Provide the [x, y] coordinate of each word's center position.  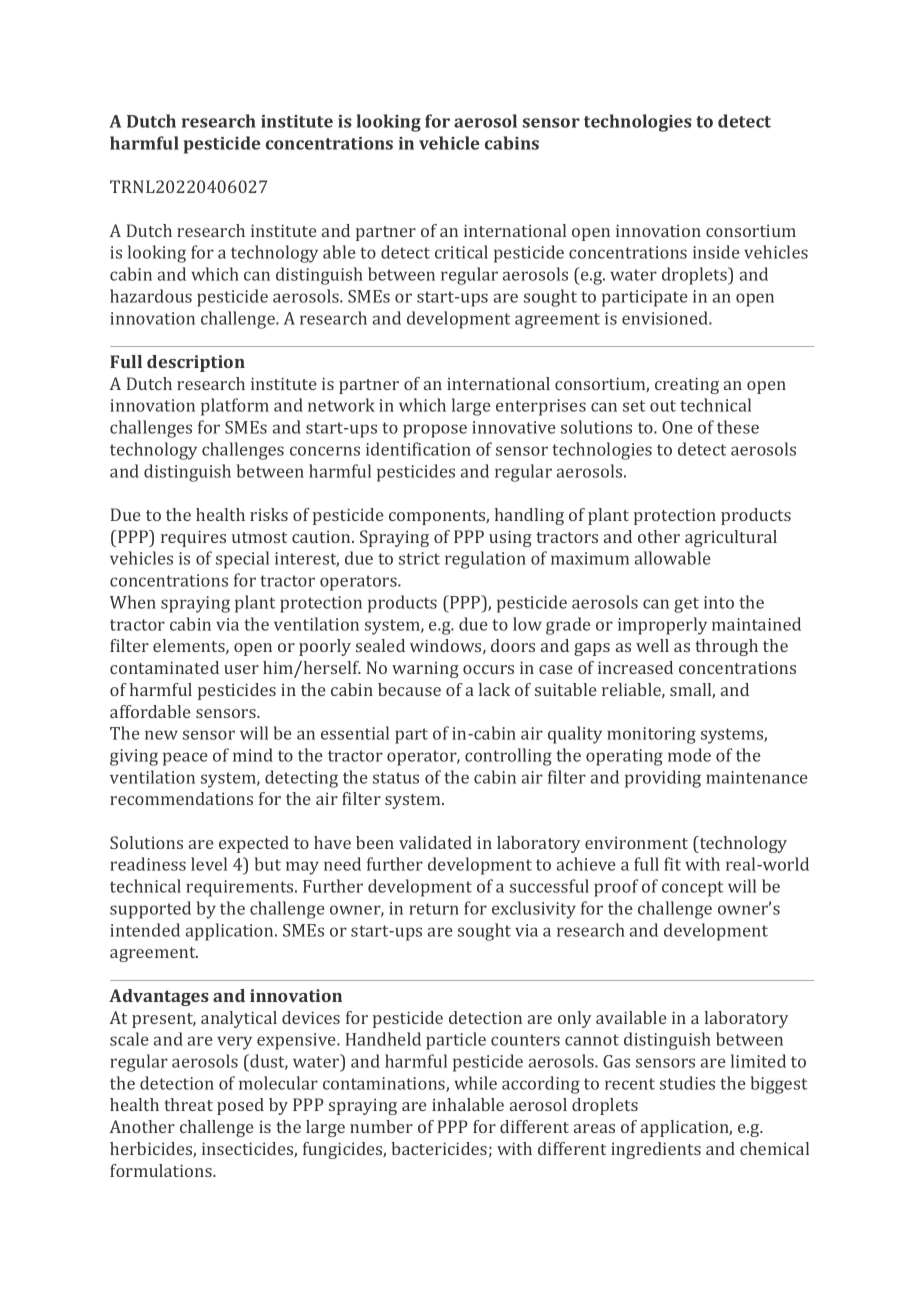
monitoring [651, 735]
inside [716, 252]
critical [461, 252]
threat [189, 1104]
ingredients [656, 1150]
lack [494, 689]
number [381, 1126]
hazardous [151, 296]
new [161, 735]
